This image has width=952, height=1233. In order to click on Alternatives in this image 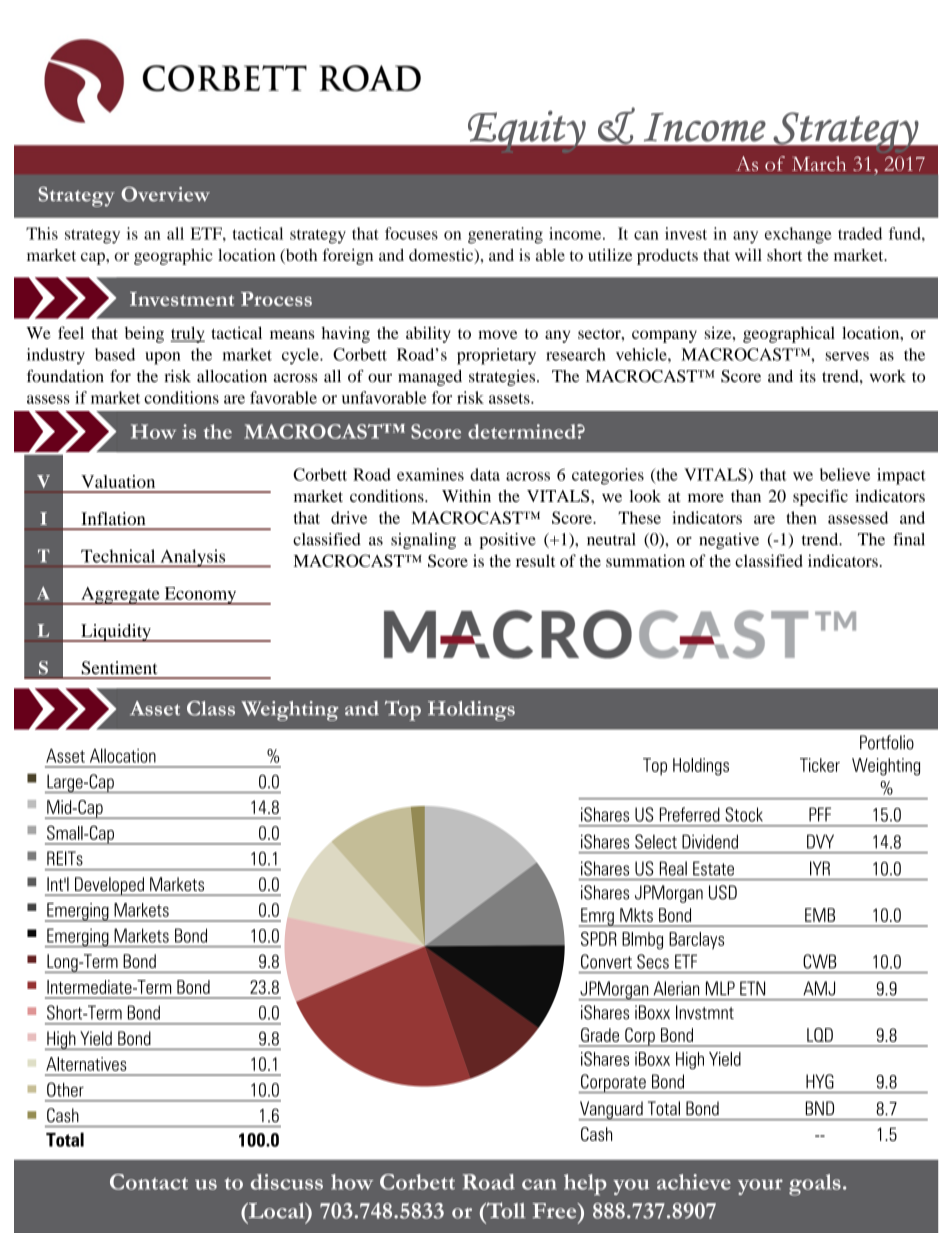, I will do `click(86, 1064)`.
